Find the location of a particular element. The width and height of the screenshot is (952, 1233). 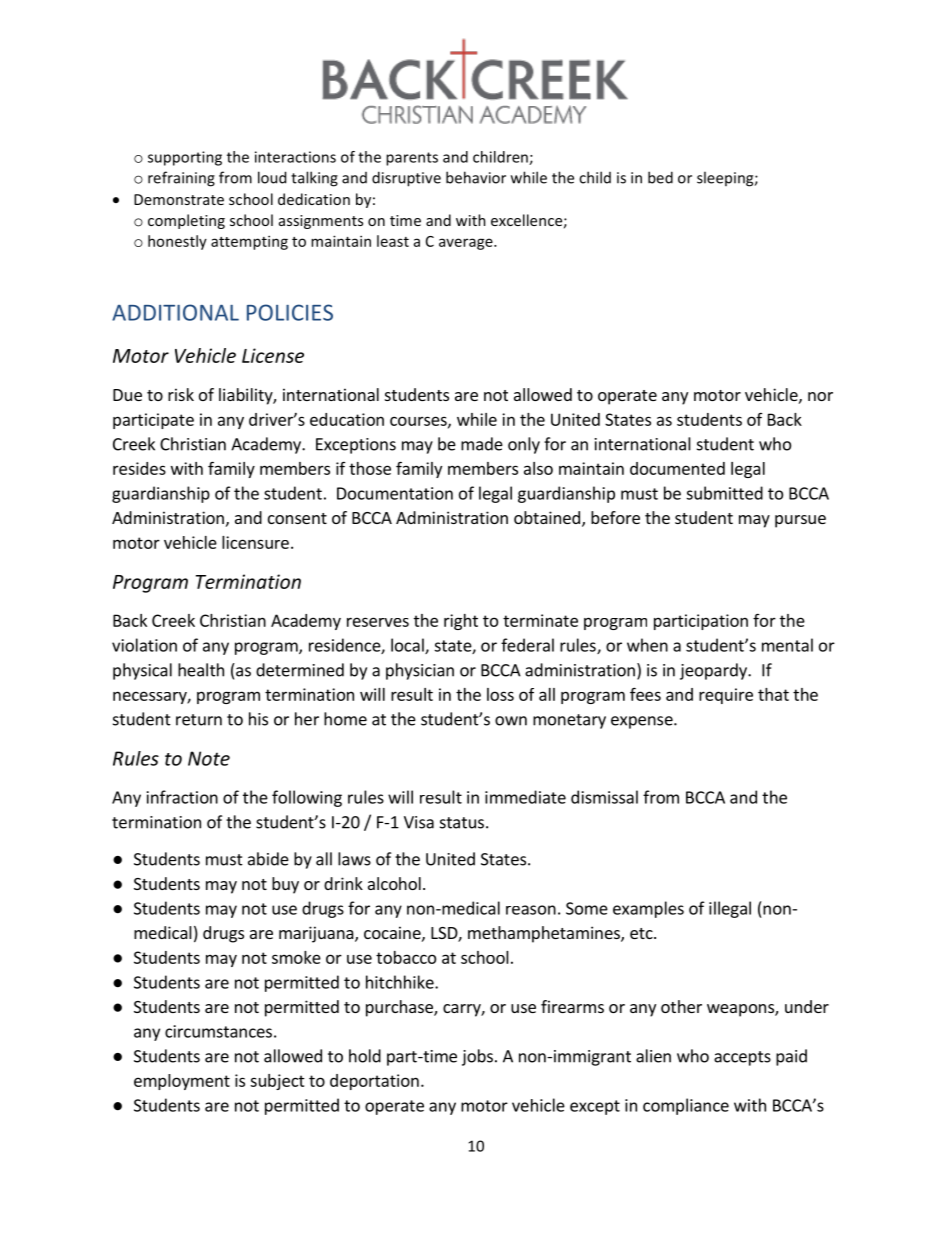

right is located at coordinates (461, 622).
